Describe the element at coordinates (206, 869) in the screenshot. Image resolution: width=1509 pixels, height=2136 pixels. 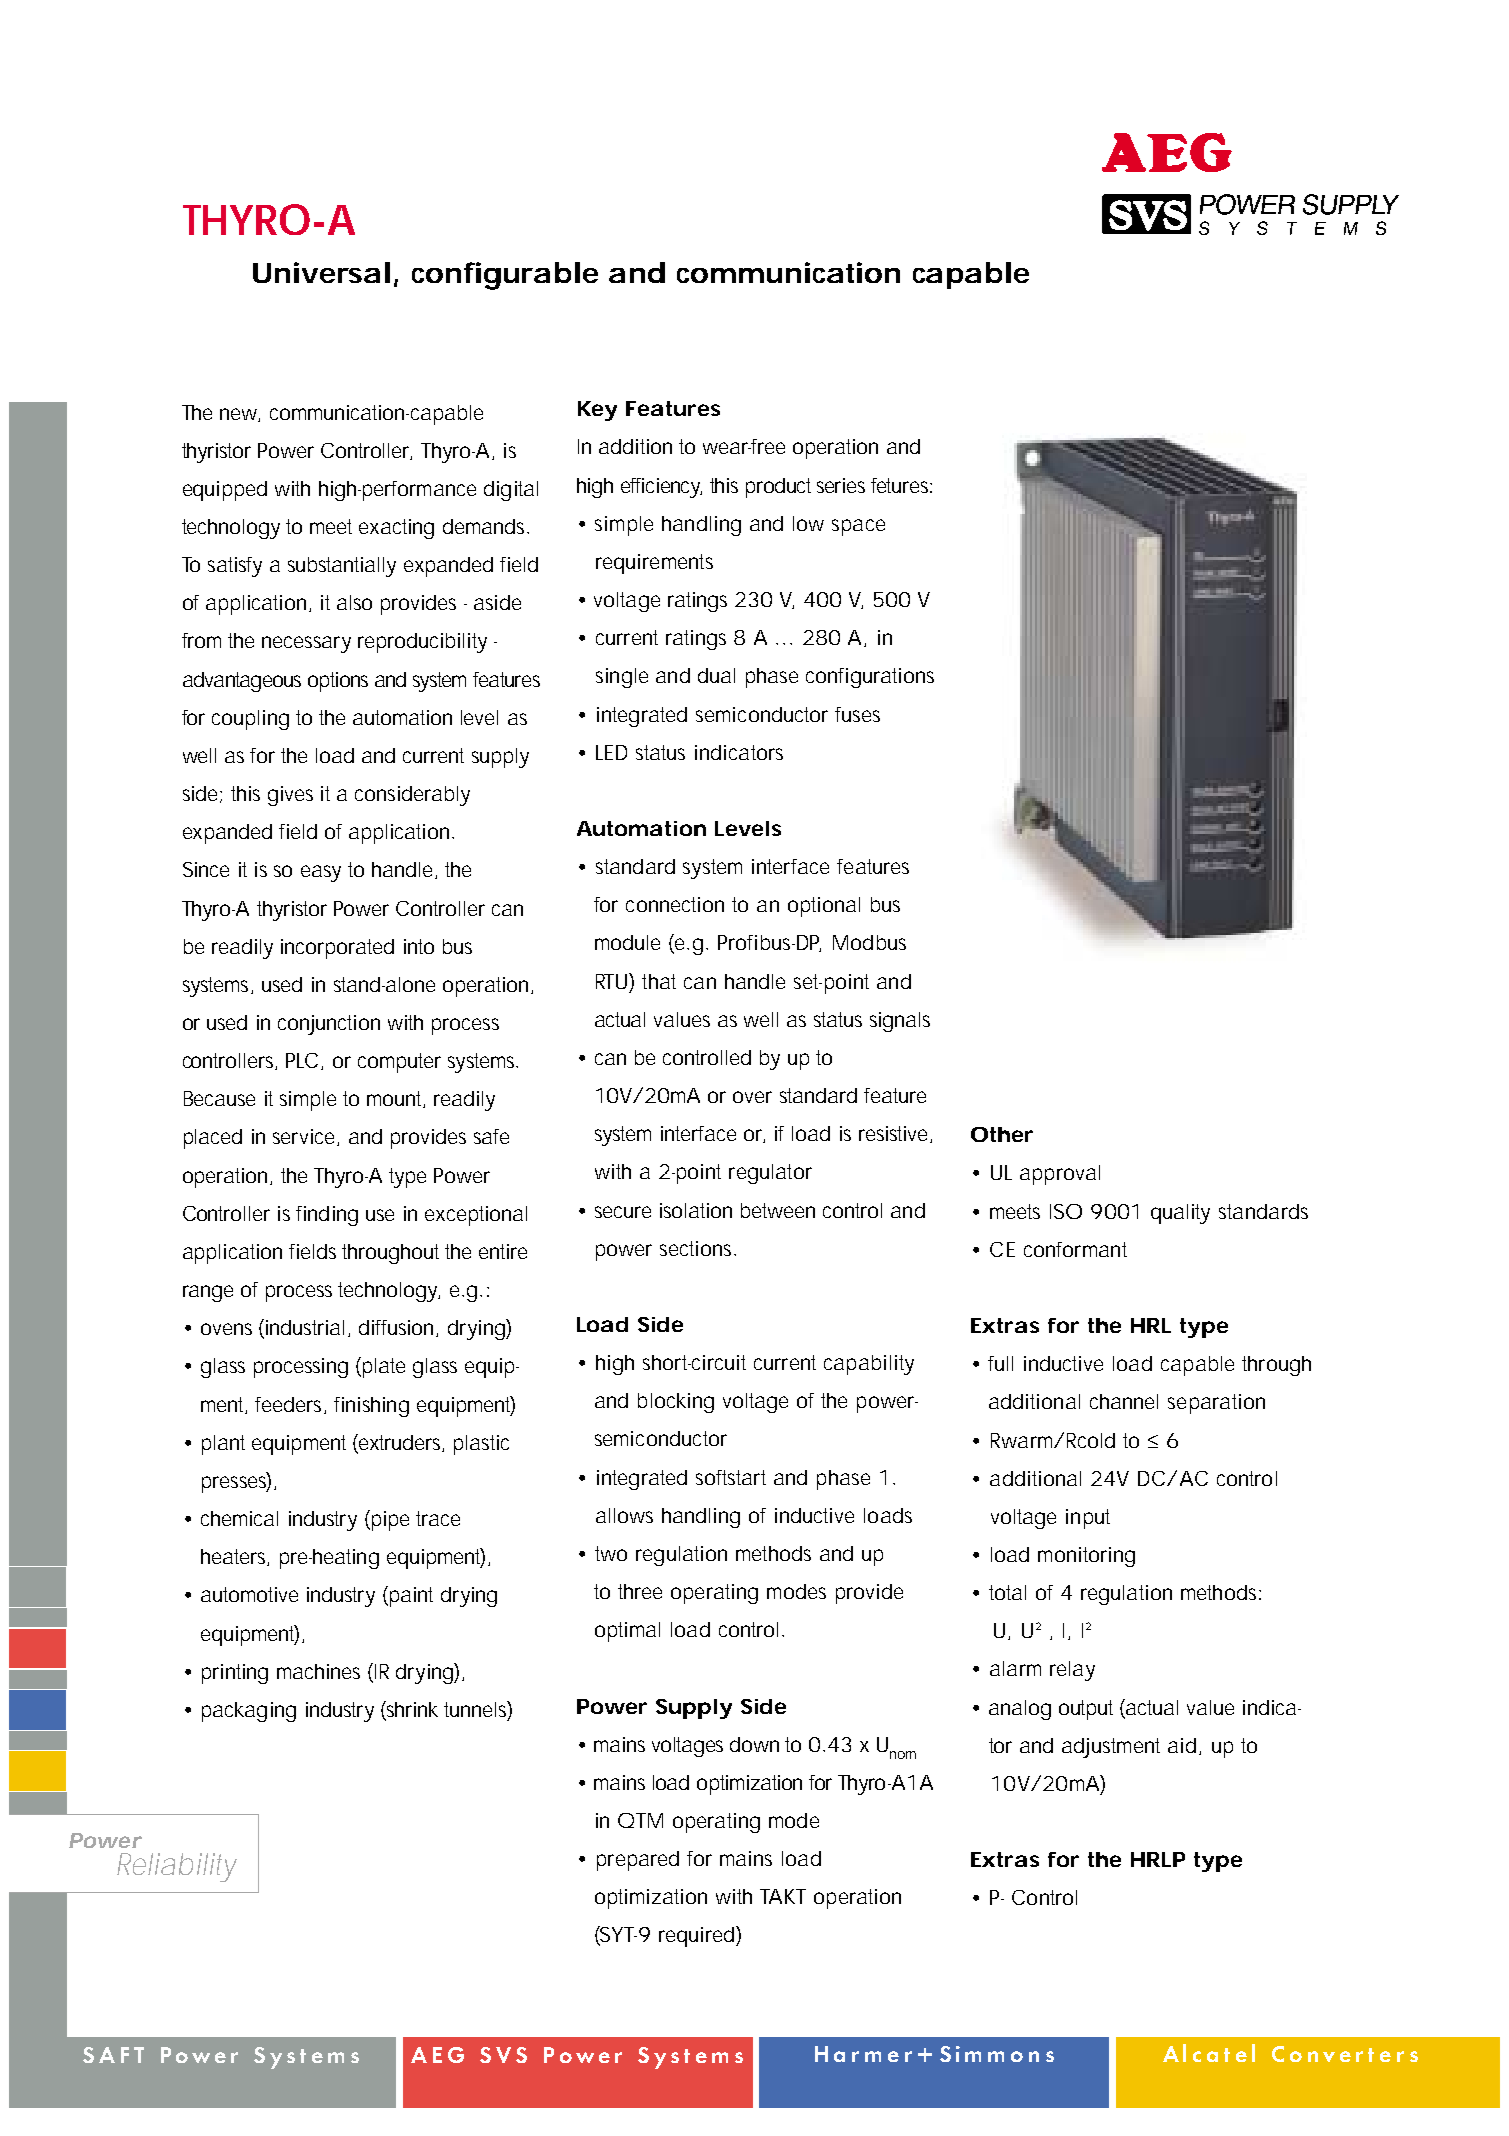
I see `Since` at that location.
